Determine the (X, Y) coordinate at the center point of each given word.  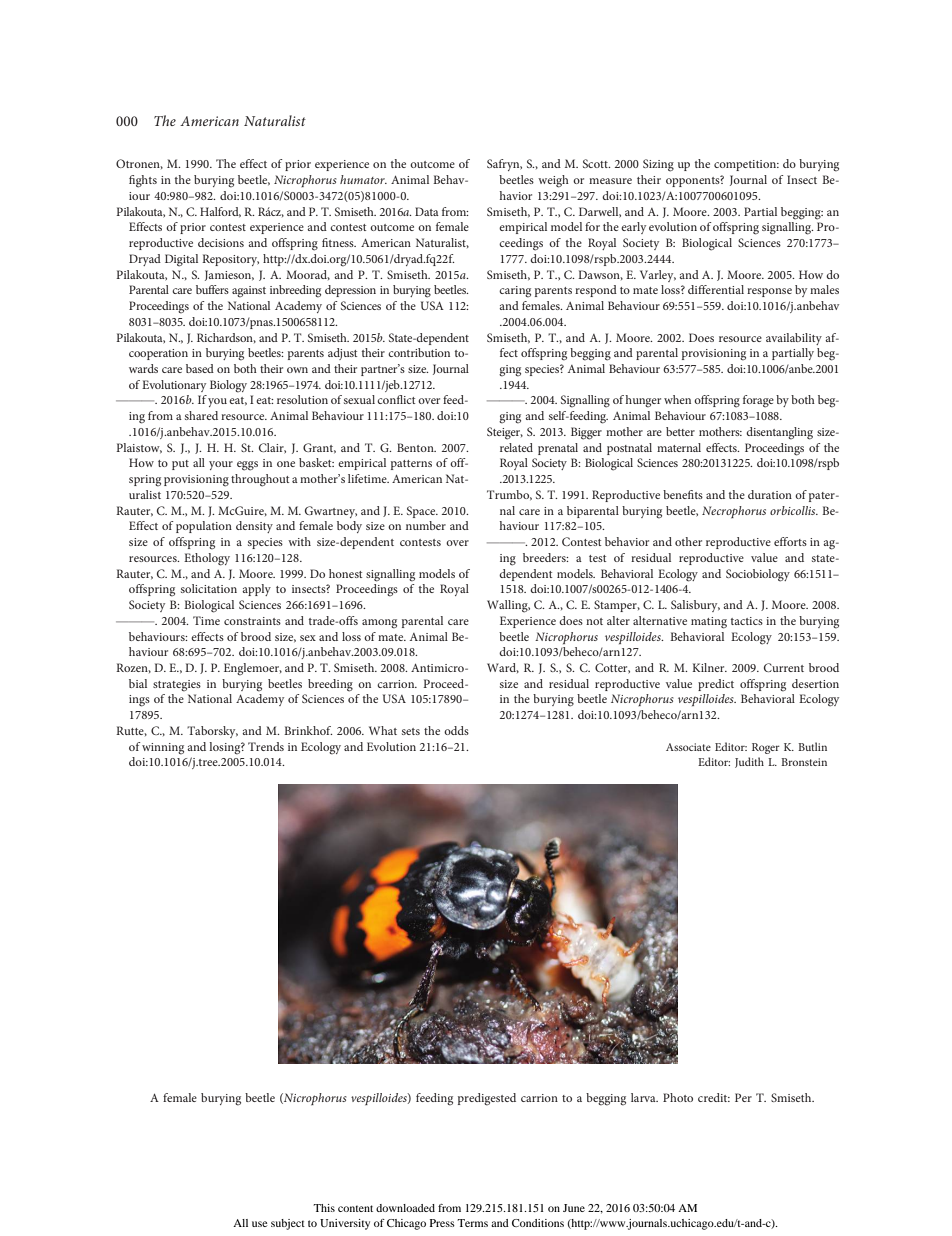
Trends (266, 746)
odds (456, 730)
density (254, 527)
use (259, 1224)
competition (746, 165)
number (426, 525)
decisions (221, 242)
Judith (749, 762)
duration (770, 494)
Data (427, 211)
